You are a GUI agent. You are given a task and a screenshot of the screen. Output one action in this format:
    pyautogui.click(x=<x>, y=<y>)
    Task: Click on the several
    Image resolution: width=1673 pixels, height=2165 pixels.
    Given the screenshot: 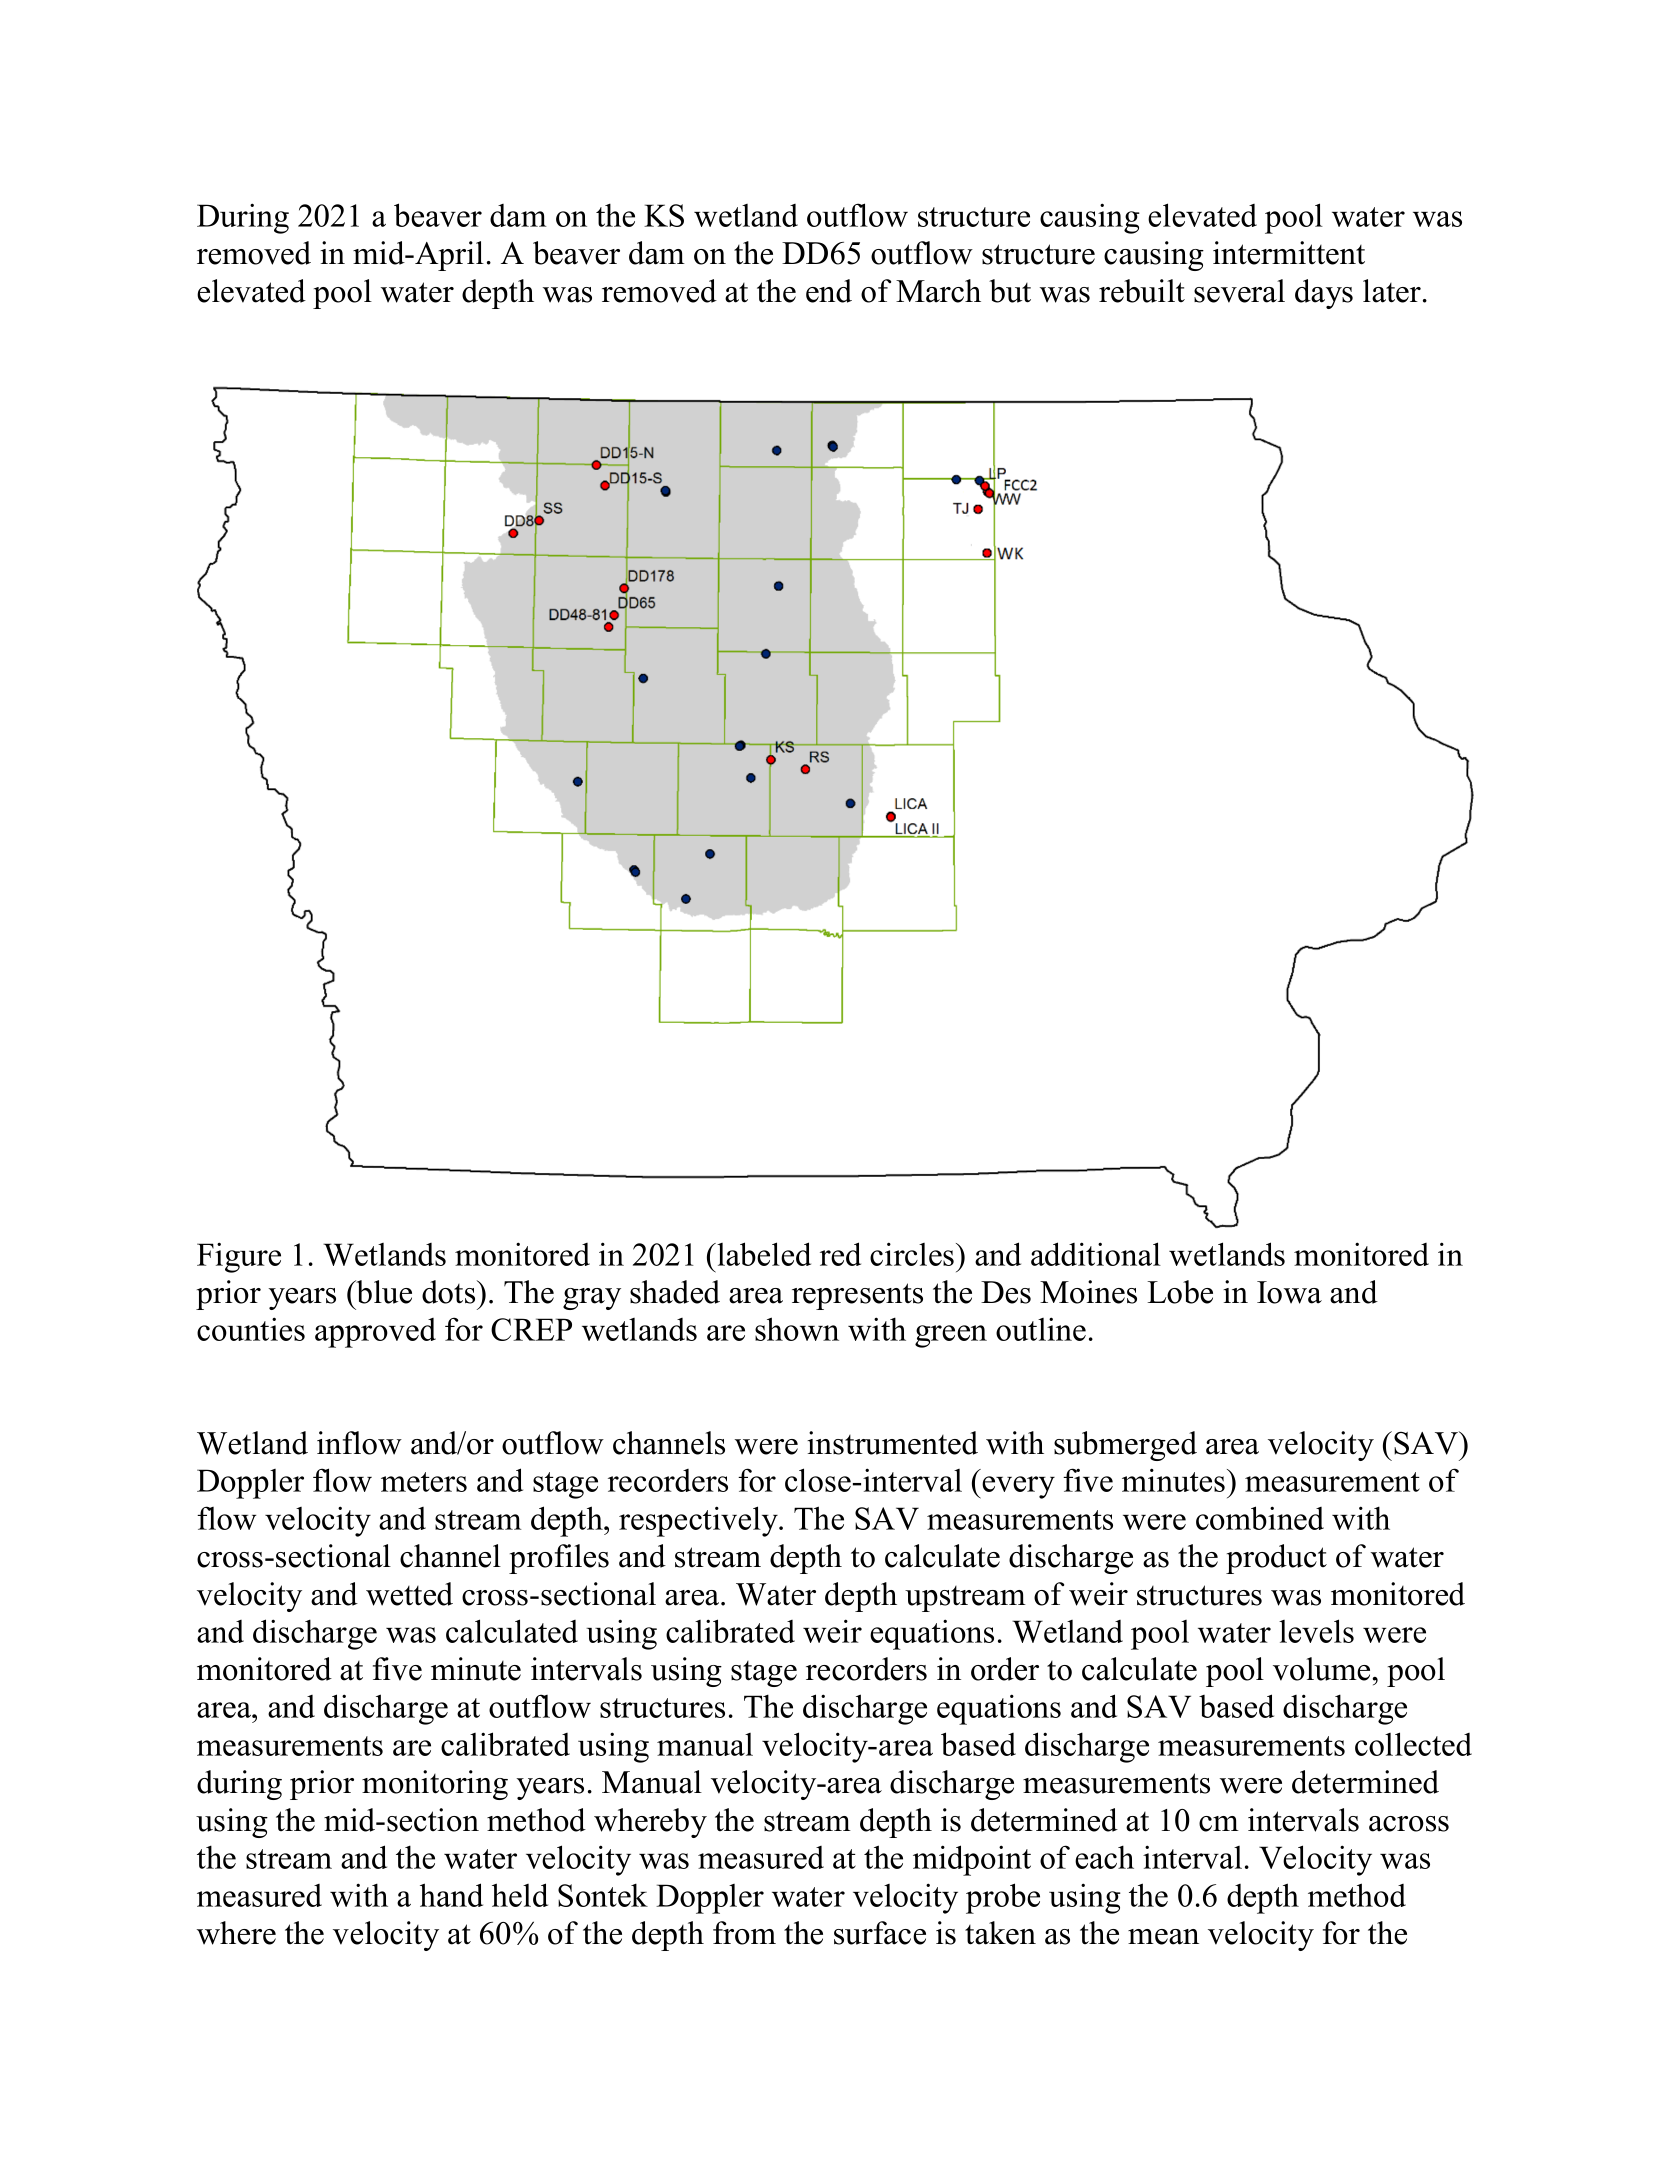 What is the action you would take?
    pyautogui.click(x=1239, y=291)
